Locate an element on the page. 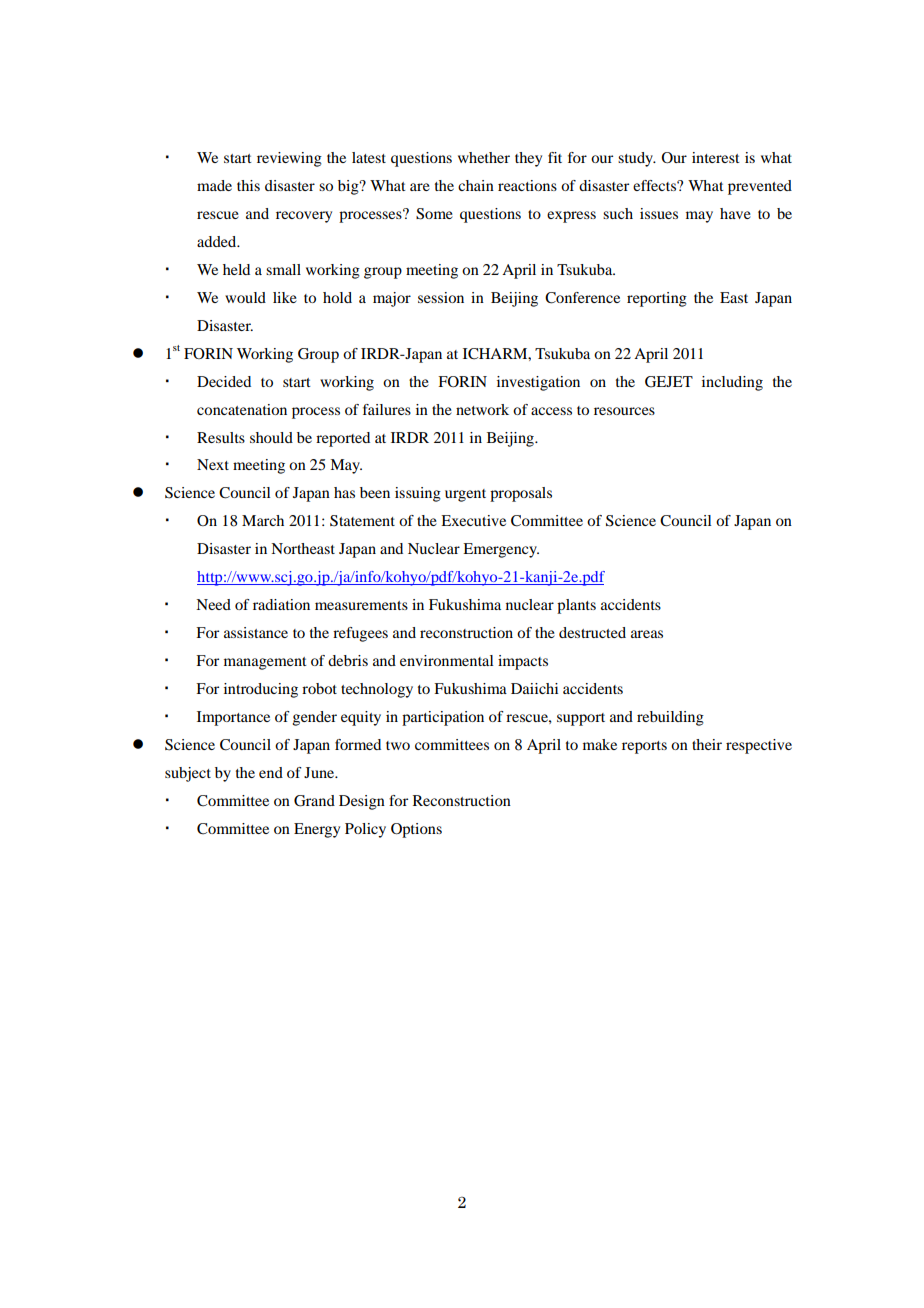 The width and height of the document is (924, 1308). chain is located at coordinates (476, 185).
